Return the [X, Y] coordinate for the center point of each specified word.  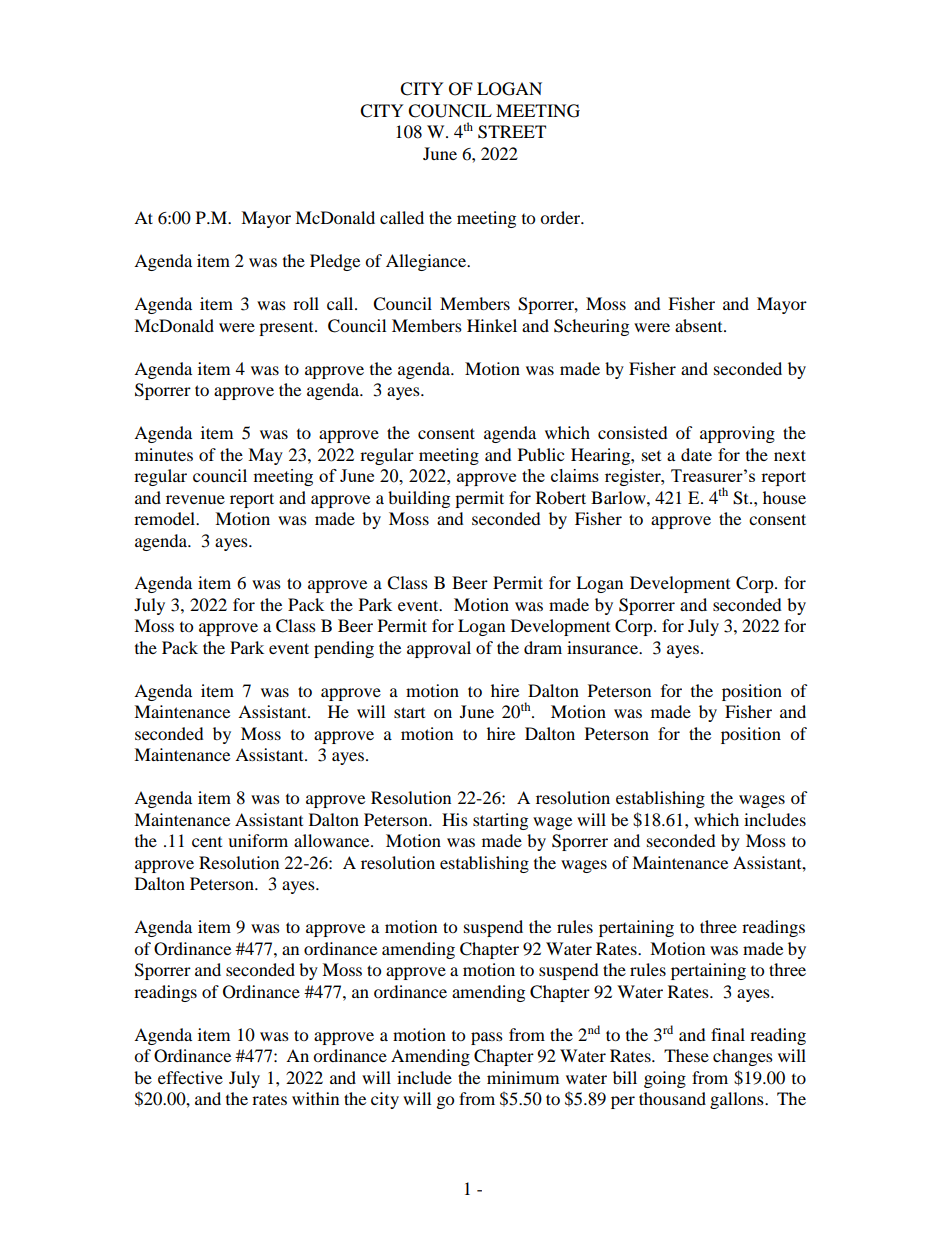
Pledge [335, 262]
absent [700, 325]
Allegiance [427, 262]
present [287, 329]
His [455, 819]
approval [439, 649]
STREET [512, 132]
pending [344, 649]
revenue [195, 499]
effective [190, 1077]
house [784, 497]
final [728, 1034]
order [561, 217]
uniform [258, 840]
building [419, 499]
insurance [604, 647]
